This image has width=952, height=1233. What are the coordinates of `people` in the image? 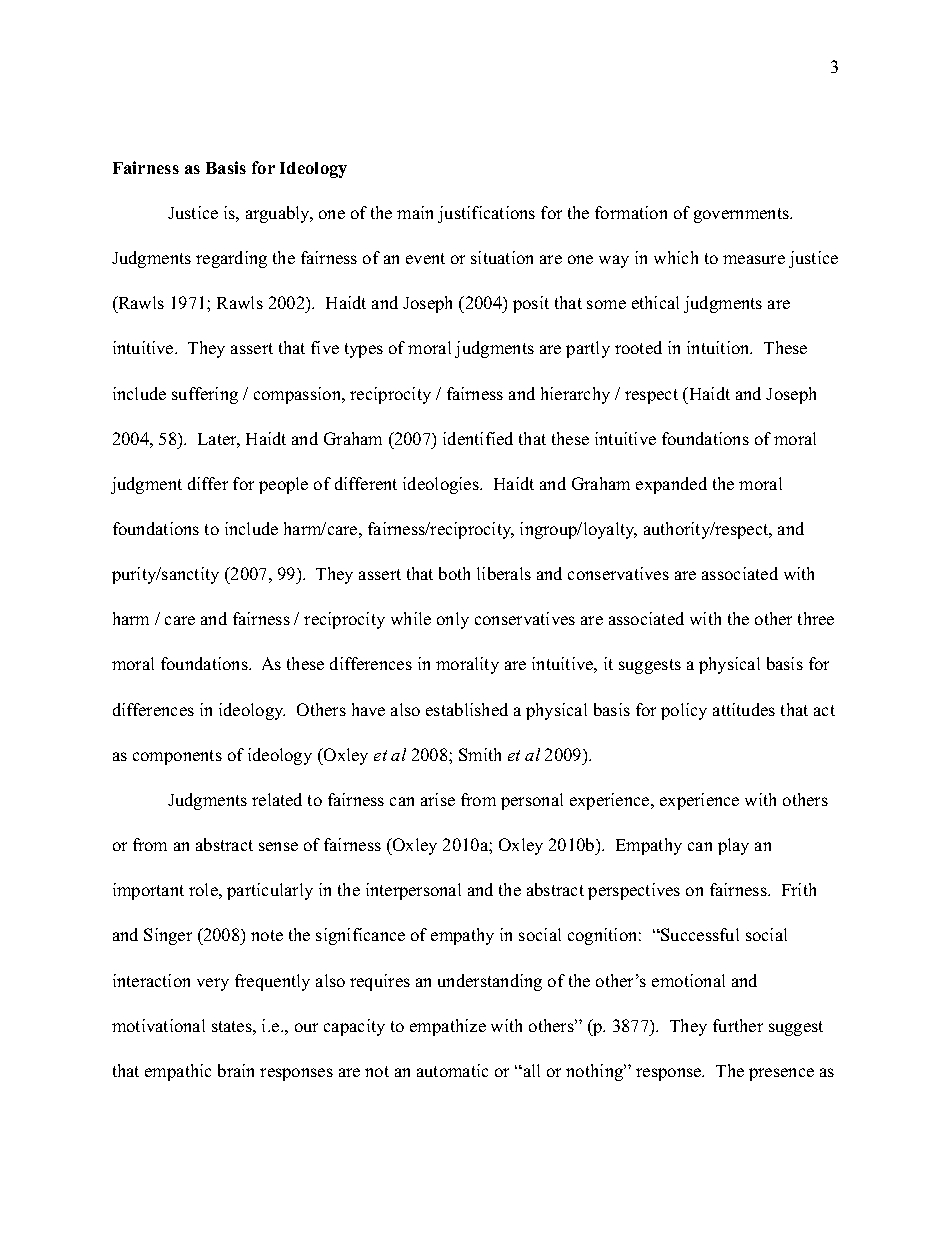 It's located at (283, 485).
